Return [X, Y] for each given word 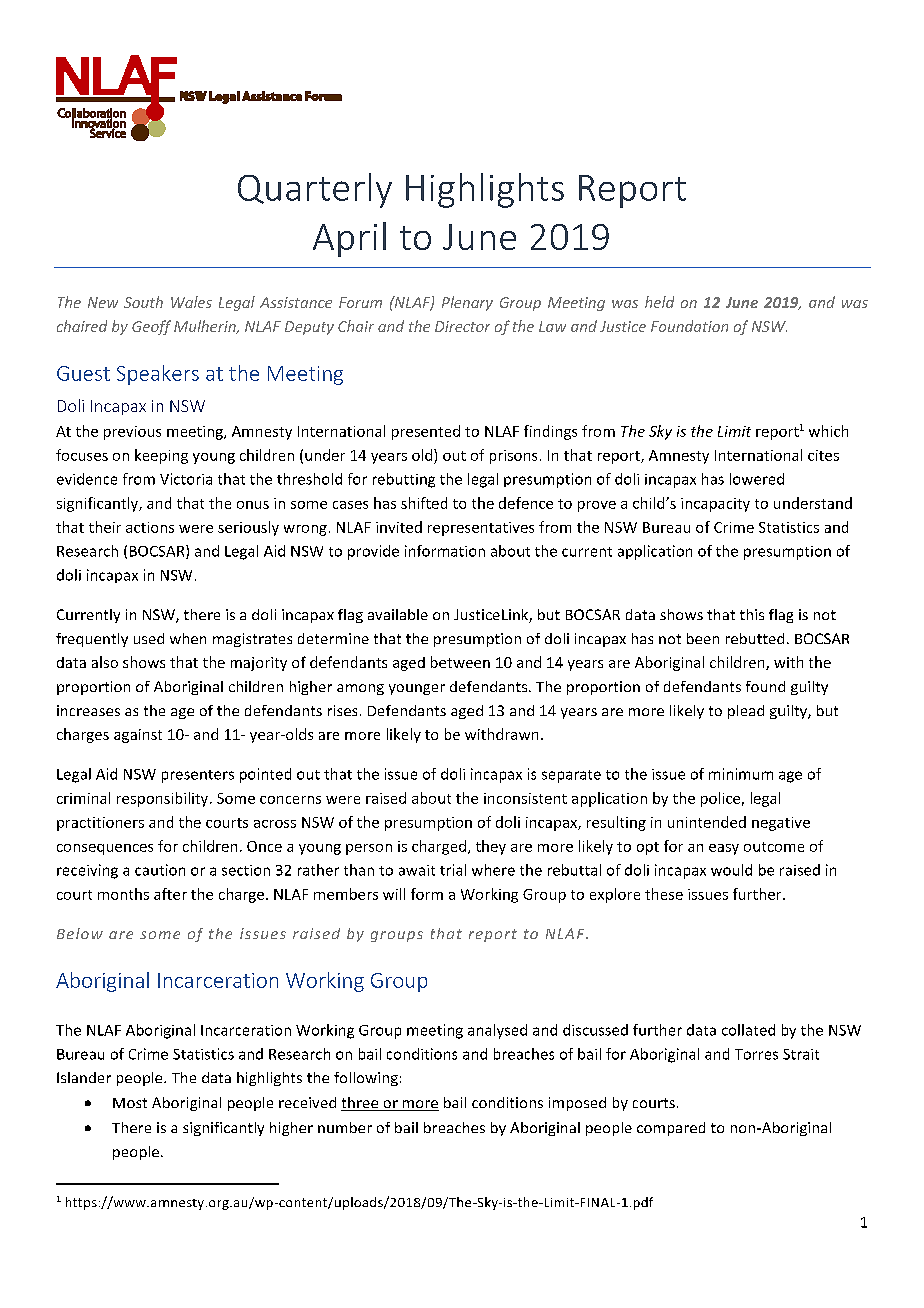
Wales [191, 302]
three [361, 1104]
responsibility [164, 799]
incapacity [715, 505]
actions [150, 527]
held [659, 302]
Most [130, 1103]
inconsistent [525, 798]
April [349, 239]
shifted [424, 503]
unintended [707, 822]
